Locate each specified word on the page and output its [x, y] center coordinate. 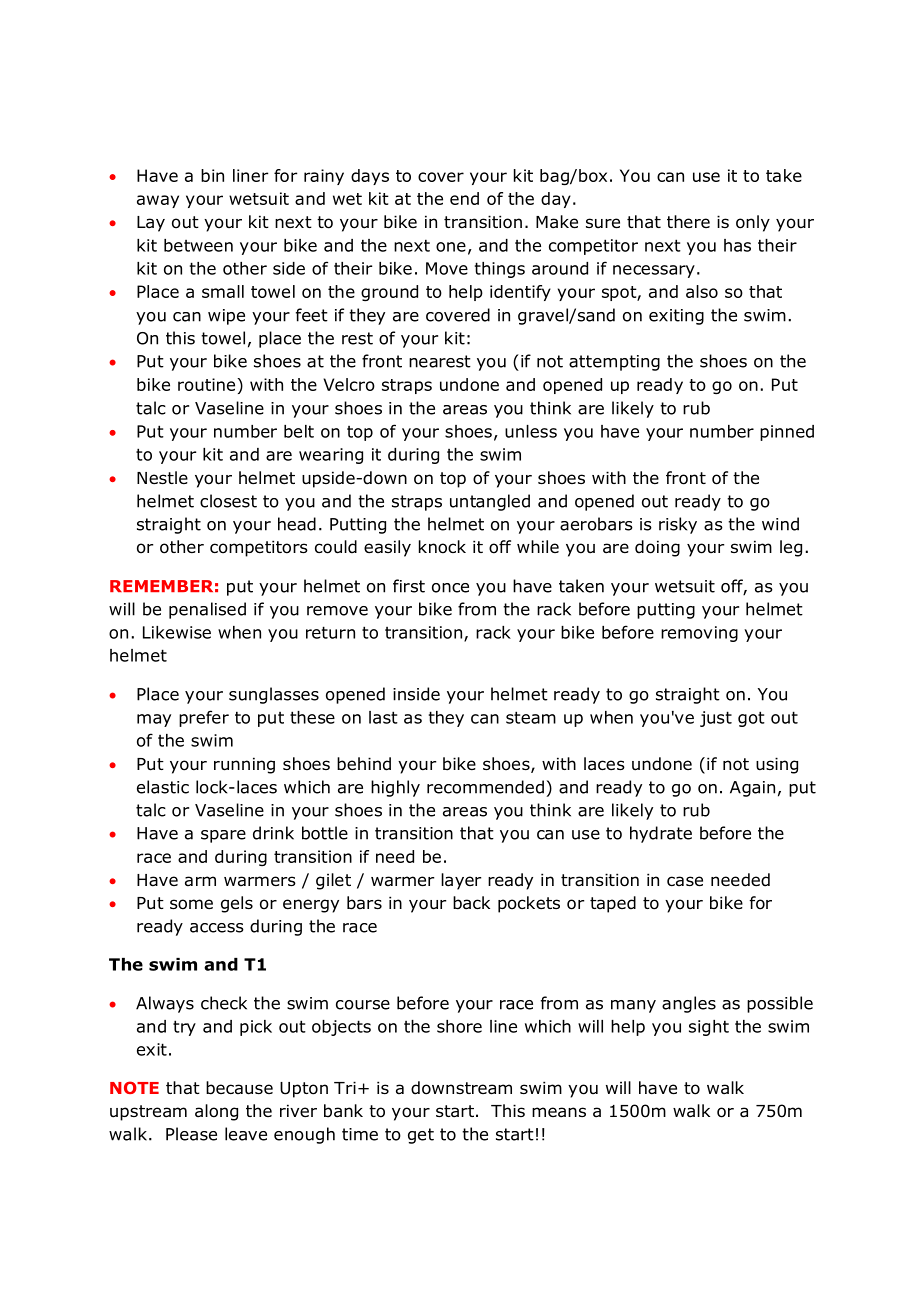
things [500, 270]
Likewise [177, 632]
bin [212, 175]
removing [699, 634]
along [216, 1112]
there [688, 221]
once [450, 588]
